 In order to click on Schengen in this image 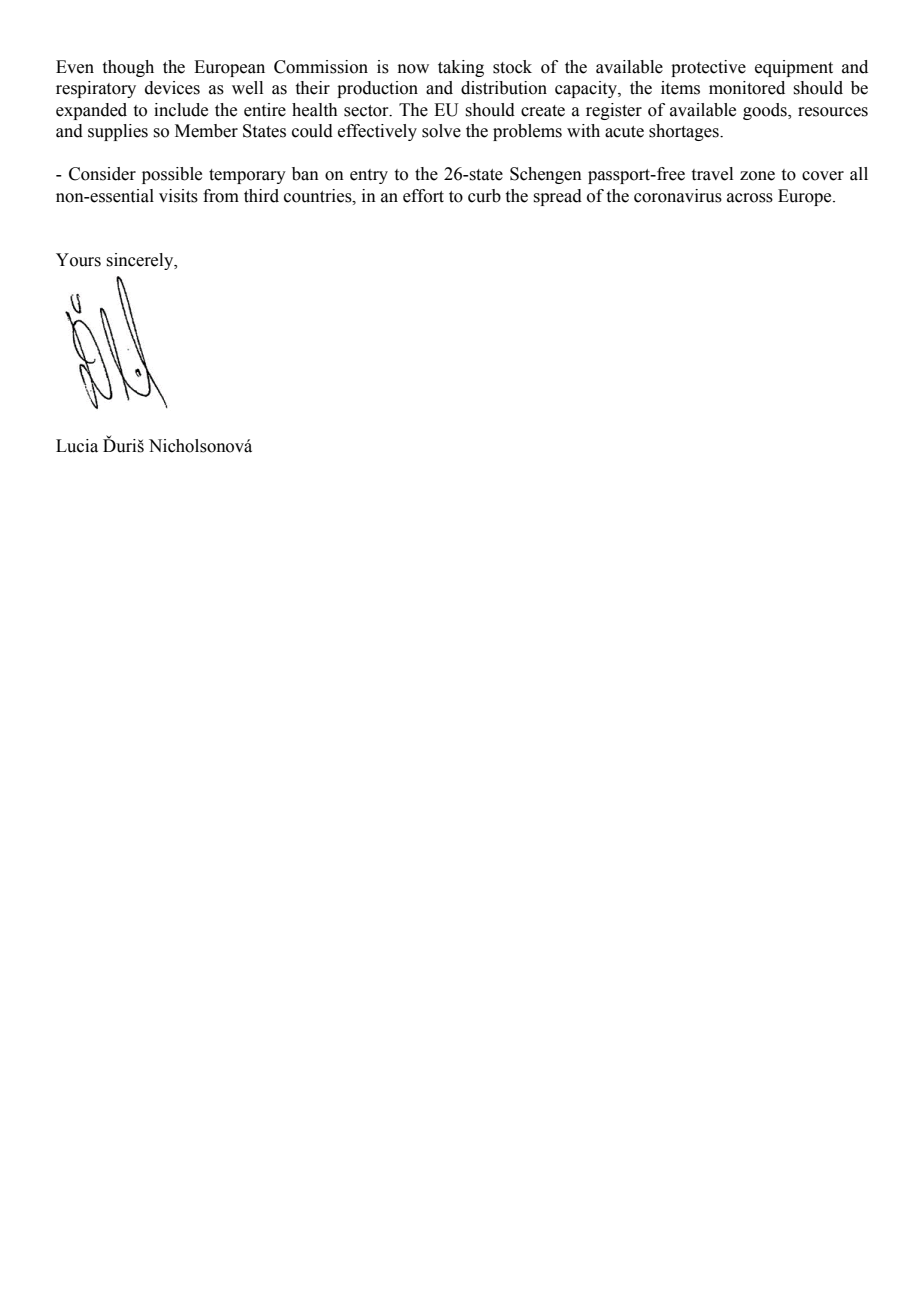, I will do `click(546, 175)`.
